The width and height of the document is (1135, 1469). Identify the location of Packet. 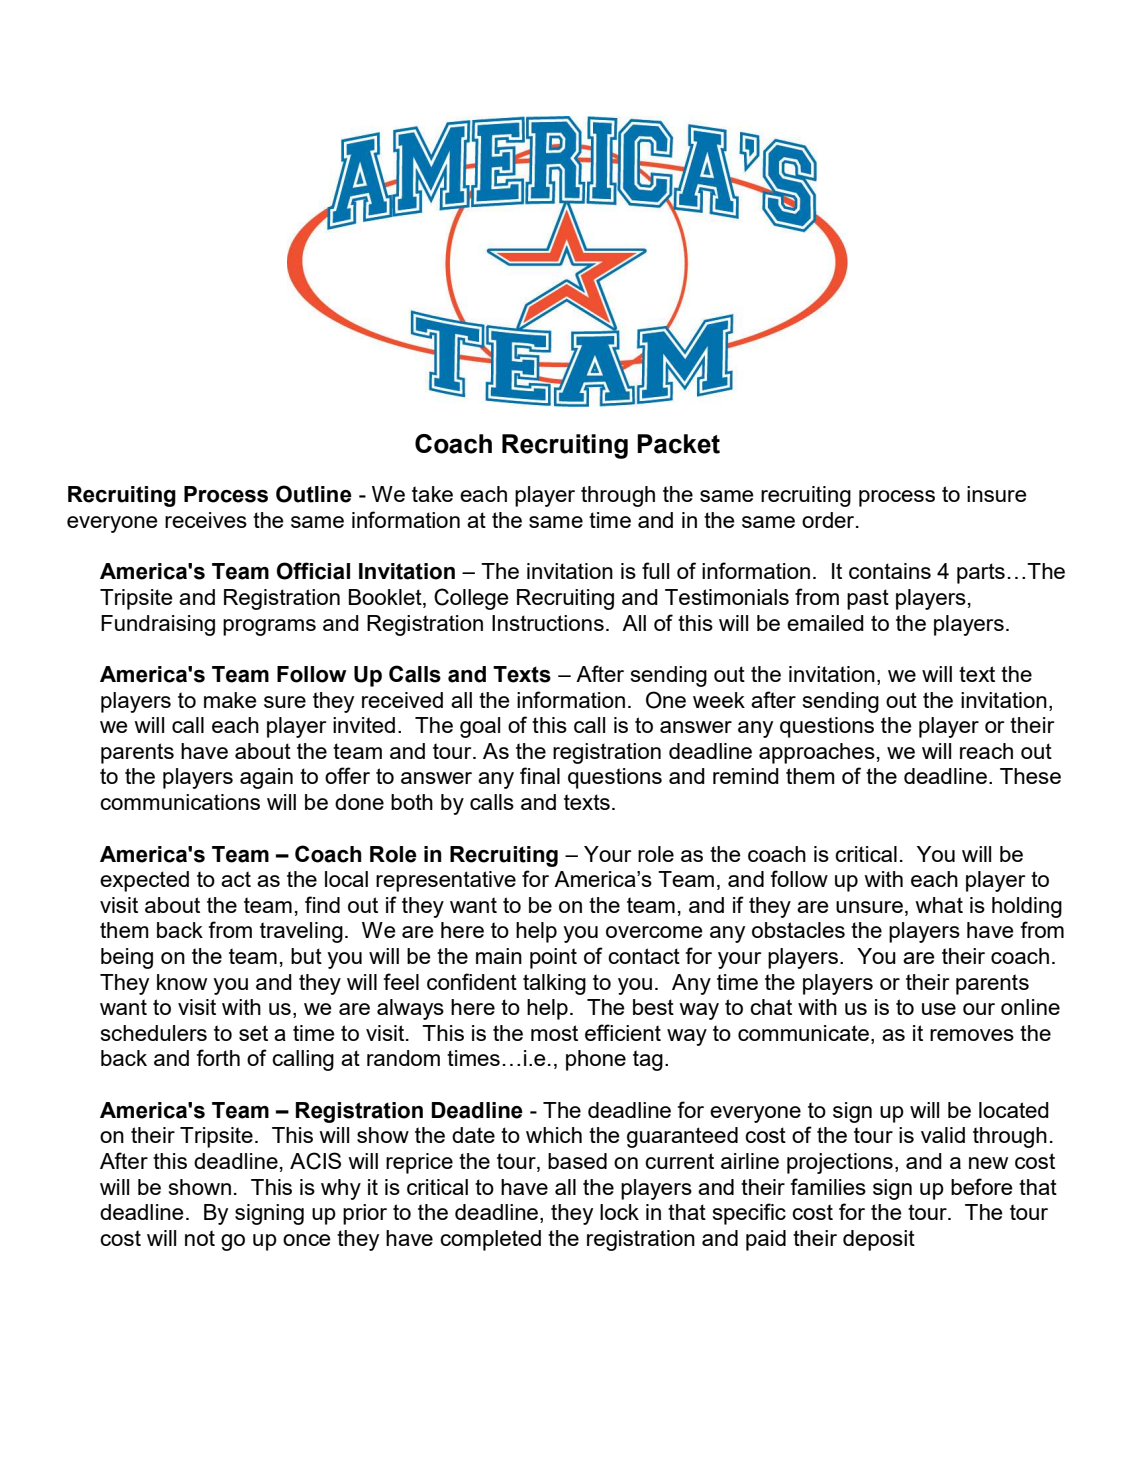
(678, 444).
